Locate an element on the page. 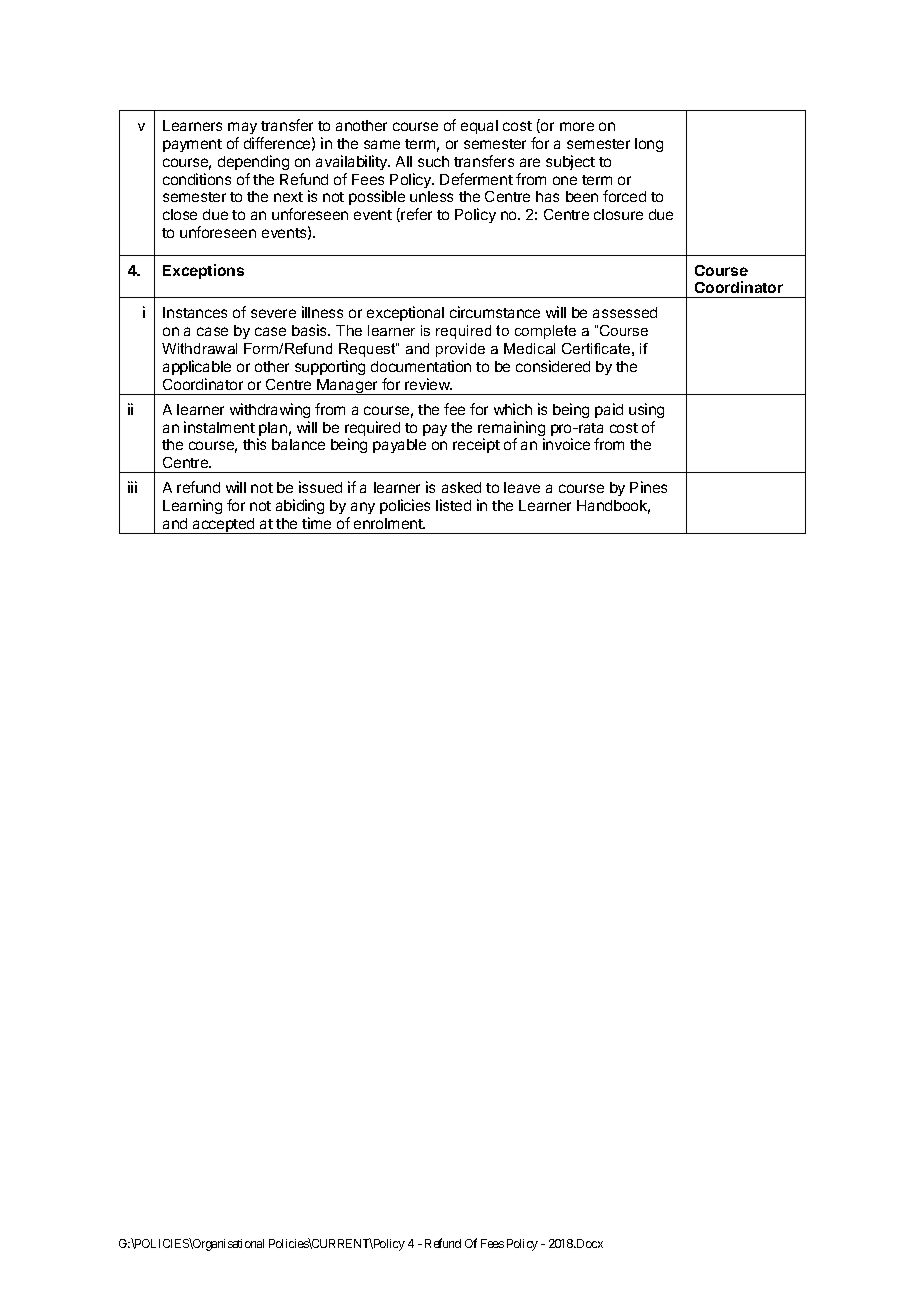  enrolment is located at coordinates (389, 523).
